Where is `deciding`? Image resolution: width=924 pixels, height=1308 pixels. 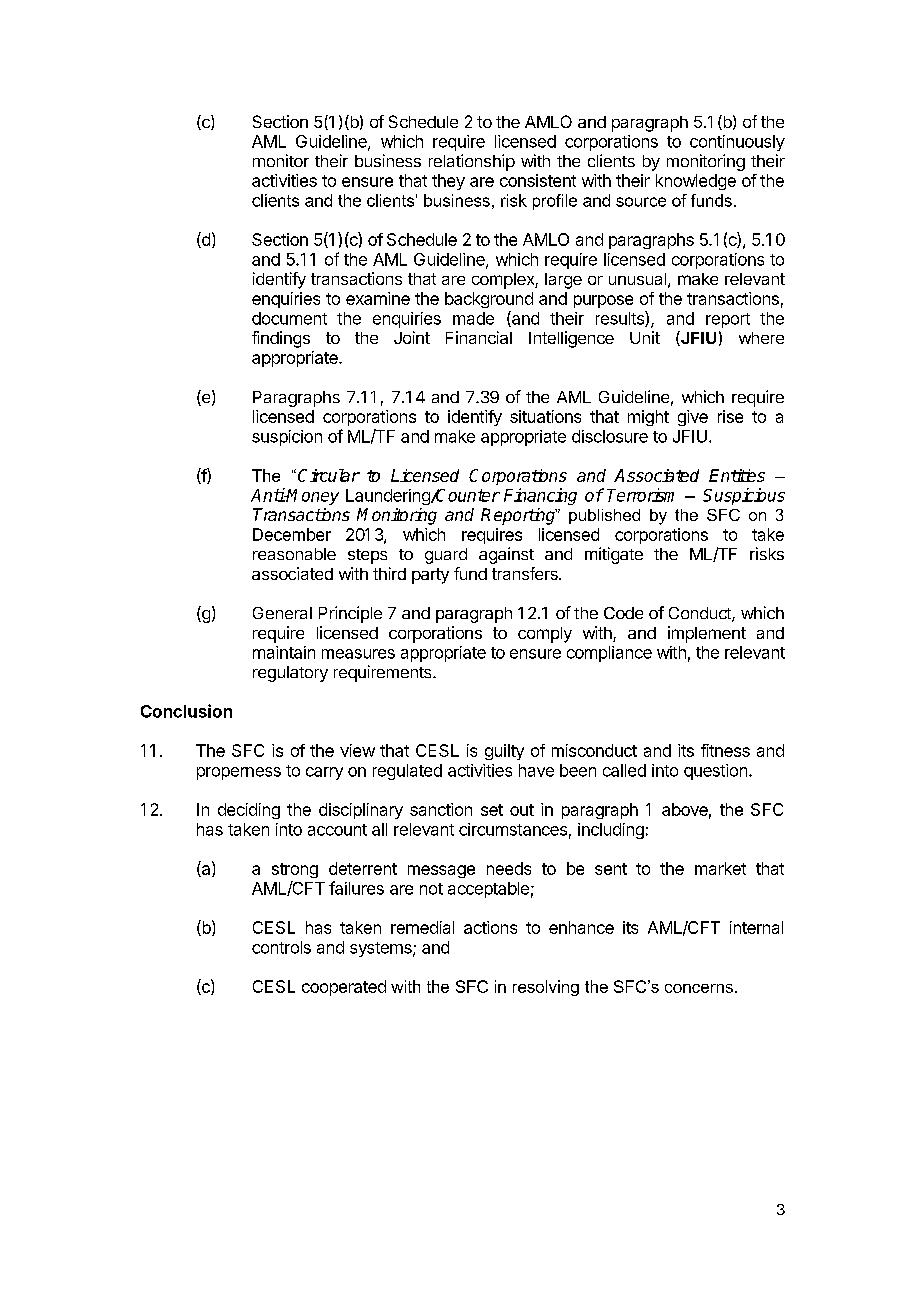
deciding is located at coordinates (249, 811).
